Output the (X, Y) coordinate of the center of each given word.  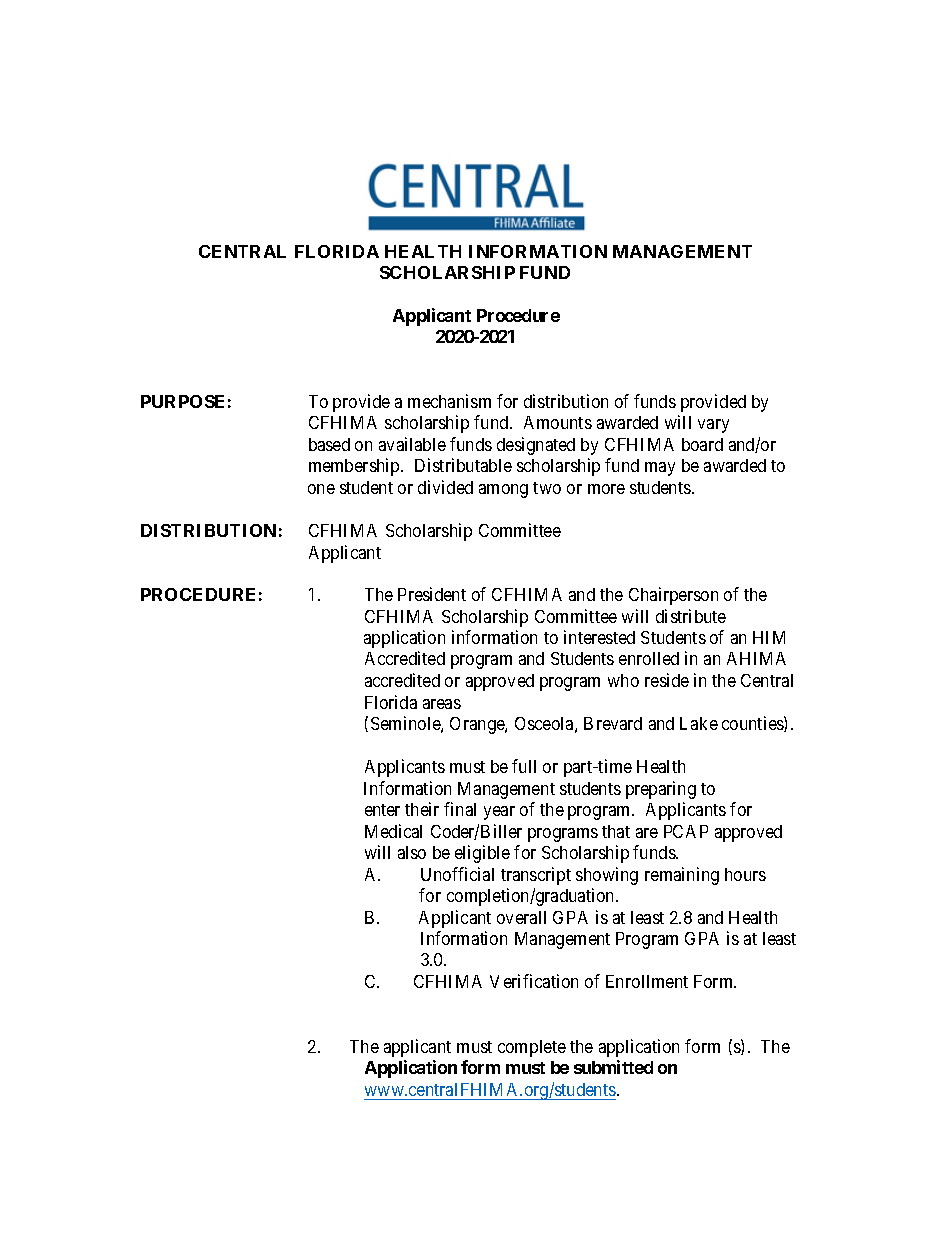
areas (442, 704)
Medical (393, 831)
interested (599, 637)
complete (532, 1048)
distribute (691, 616)
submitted (613, 1067)
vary (713, 426)
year (499, 813)
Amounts (558, 422)
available (412, 444)
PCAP (686, 831)
